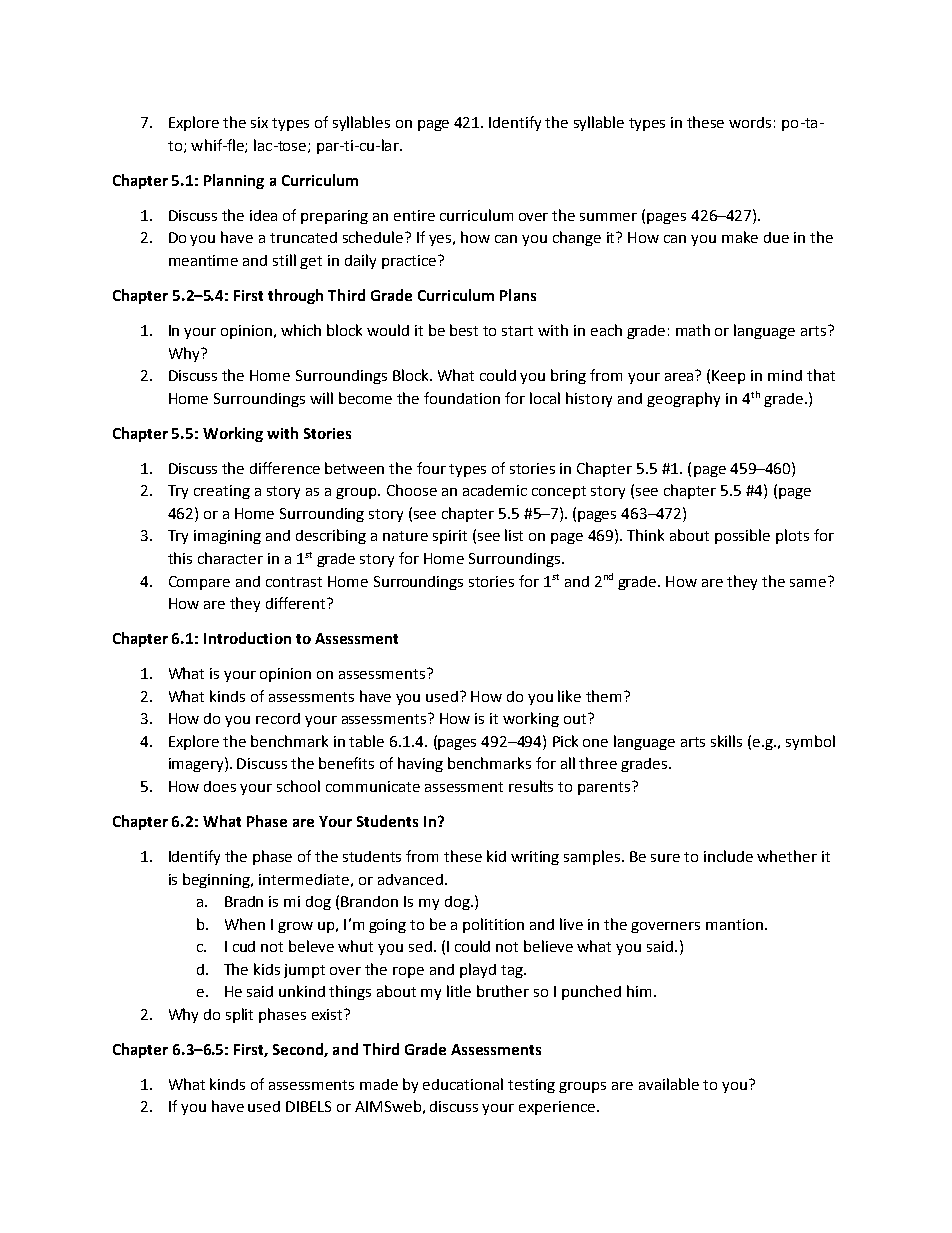  I want to click on entire, so click(414, 215).
